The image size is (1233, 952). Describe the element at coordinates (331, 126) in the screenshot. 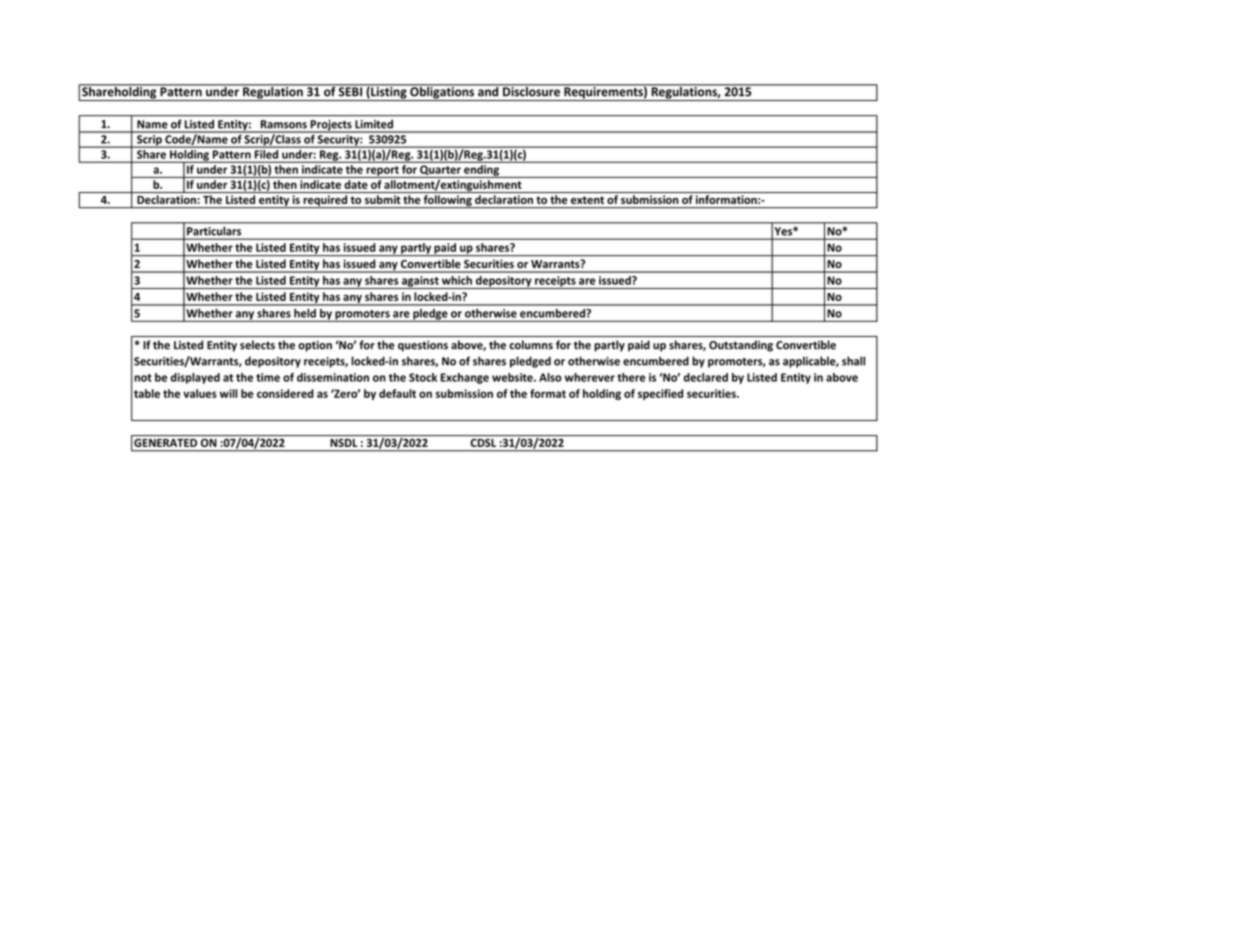

I see `Projects` at that location.
